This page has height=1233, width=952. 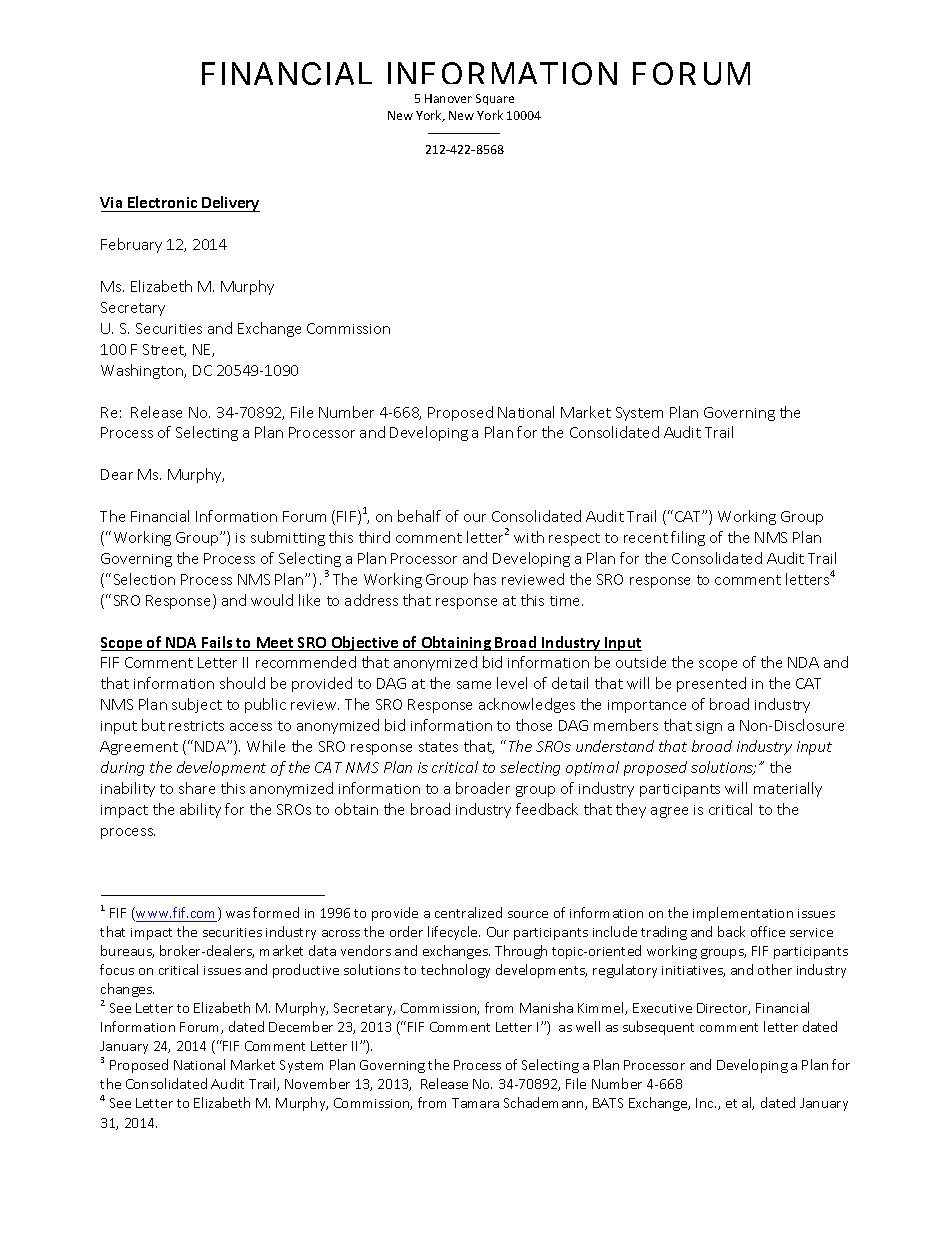 What do you see at coordinates (317, 1083) in the page?
I see `November` at bounding box center [317, 1083].
